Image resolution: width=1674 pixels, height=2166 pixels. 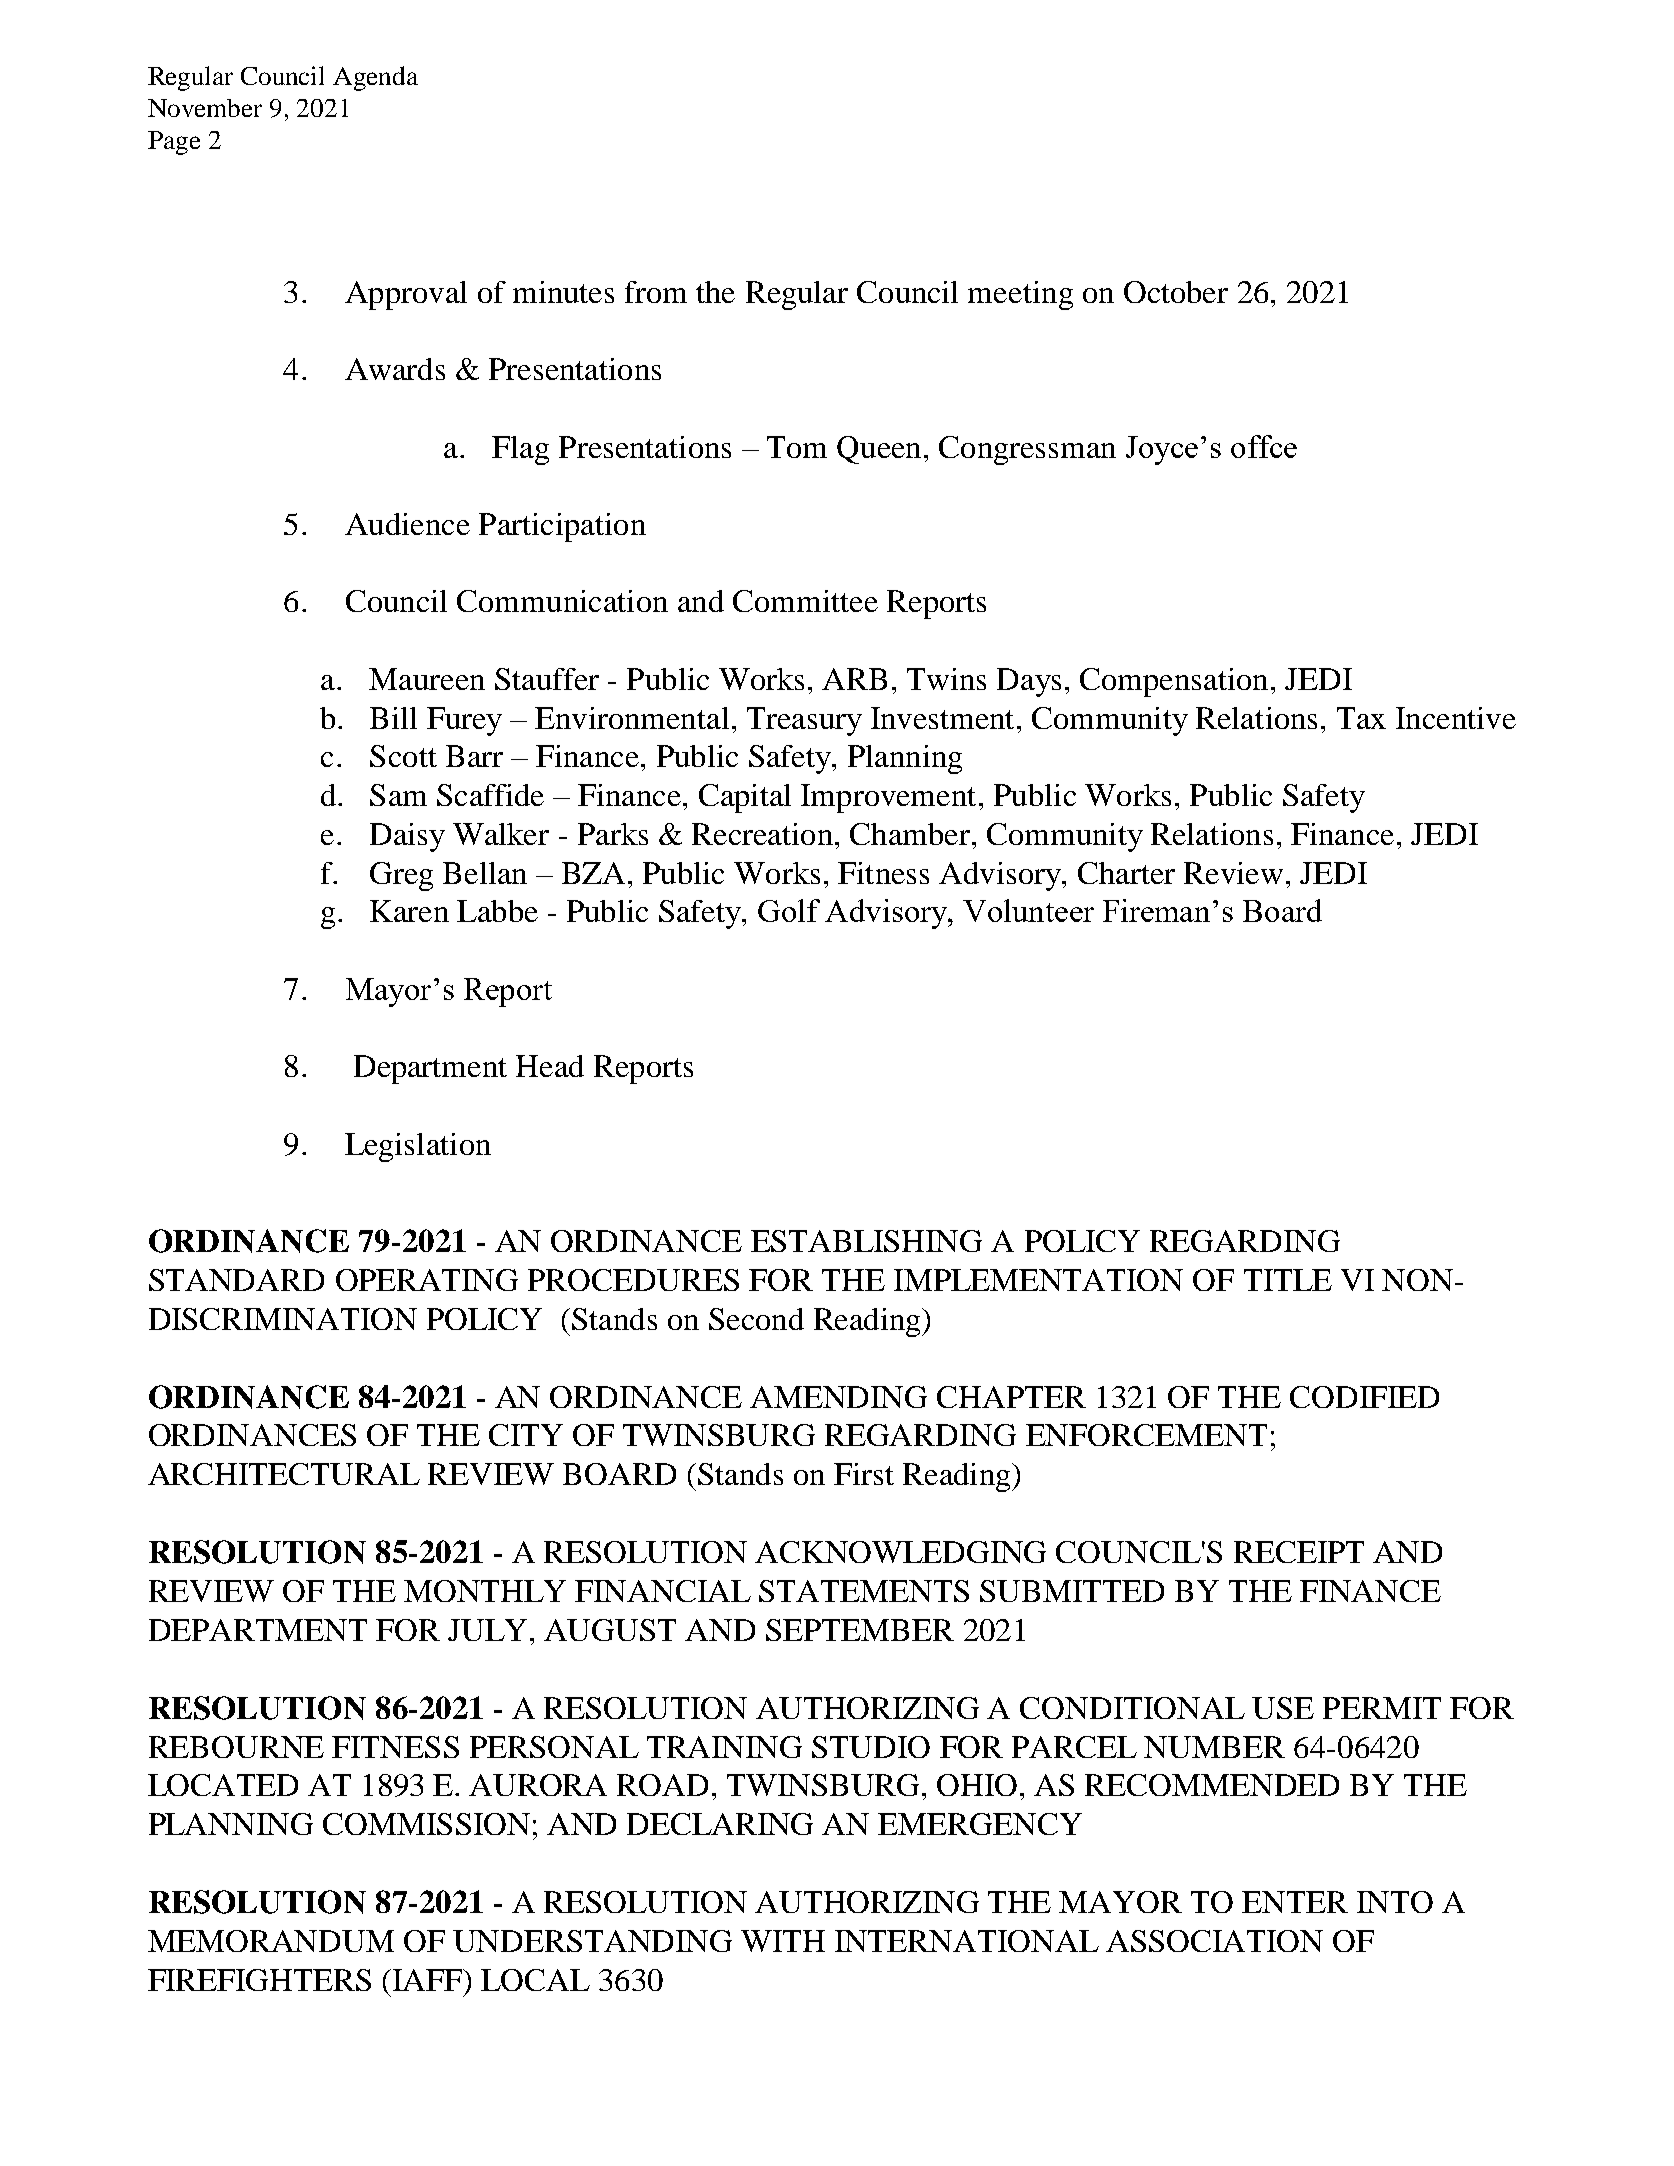 I want to click on Karen, so click(x=409, y=911).
